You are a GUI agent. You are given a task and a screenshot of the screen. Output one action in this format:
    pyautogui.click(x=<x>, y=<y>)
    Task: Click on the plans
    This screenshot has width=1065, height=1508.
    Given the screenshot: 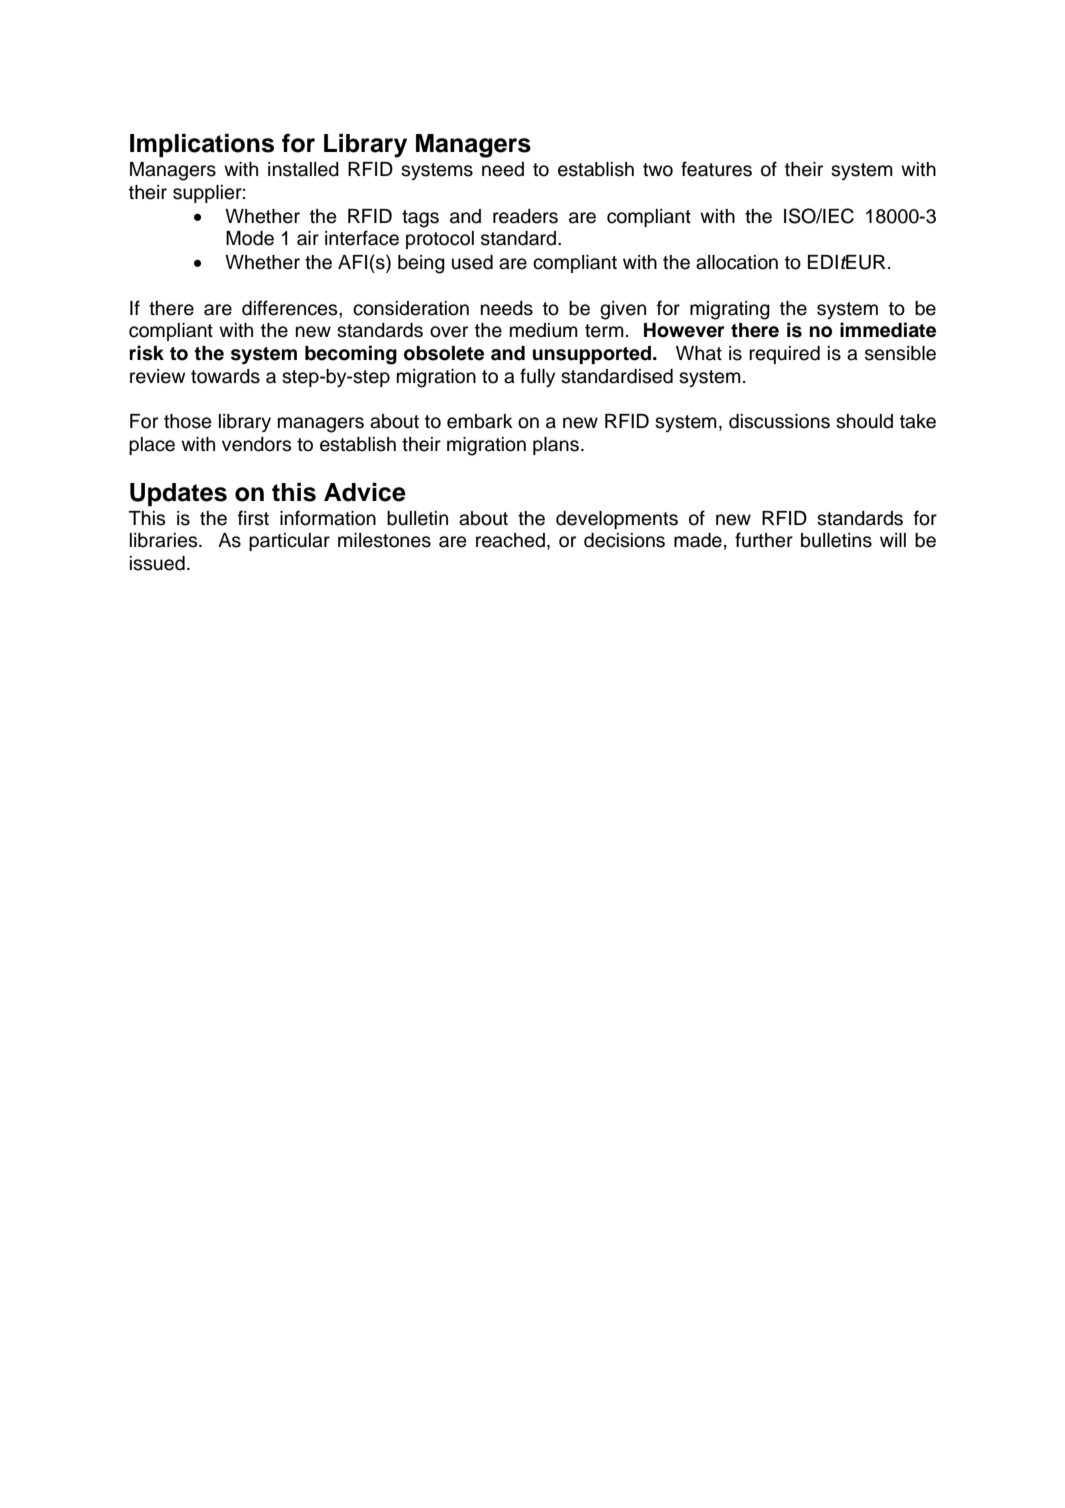 What is the action you would take?
    pyautogui.click(x=556, y=446)
